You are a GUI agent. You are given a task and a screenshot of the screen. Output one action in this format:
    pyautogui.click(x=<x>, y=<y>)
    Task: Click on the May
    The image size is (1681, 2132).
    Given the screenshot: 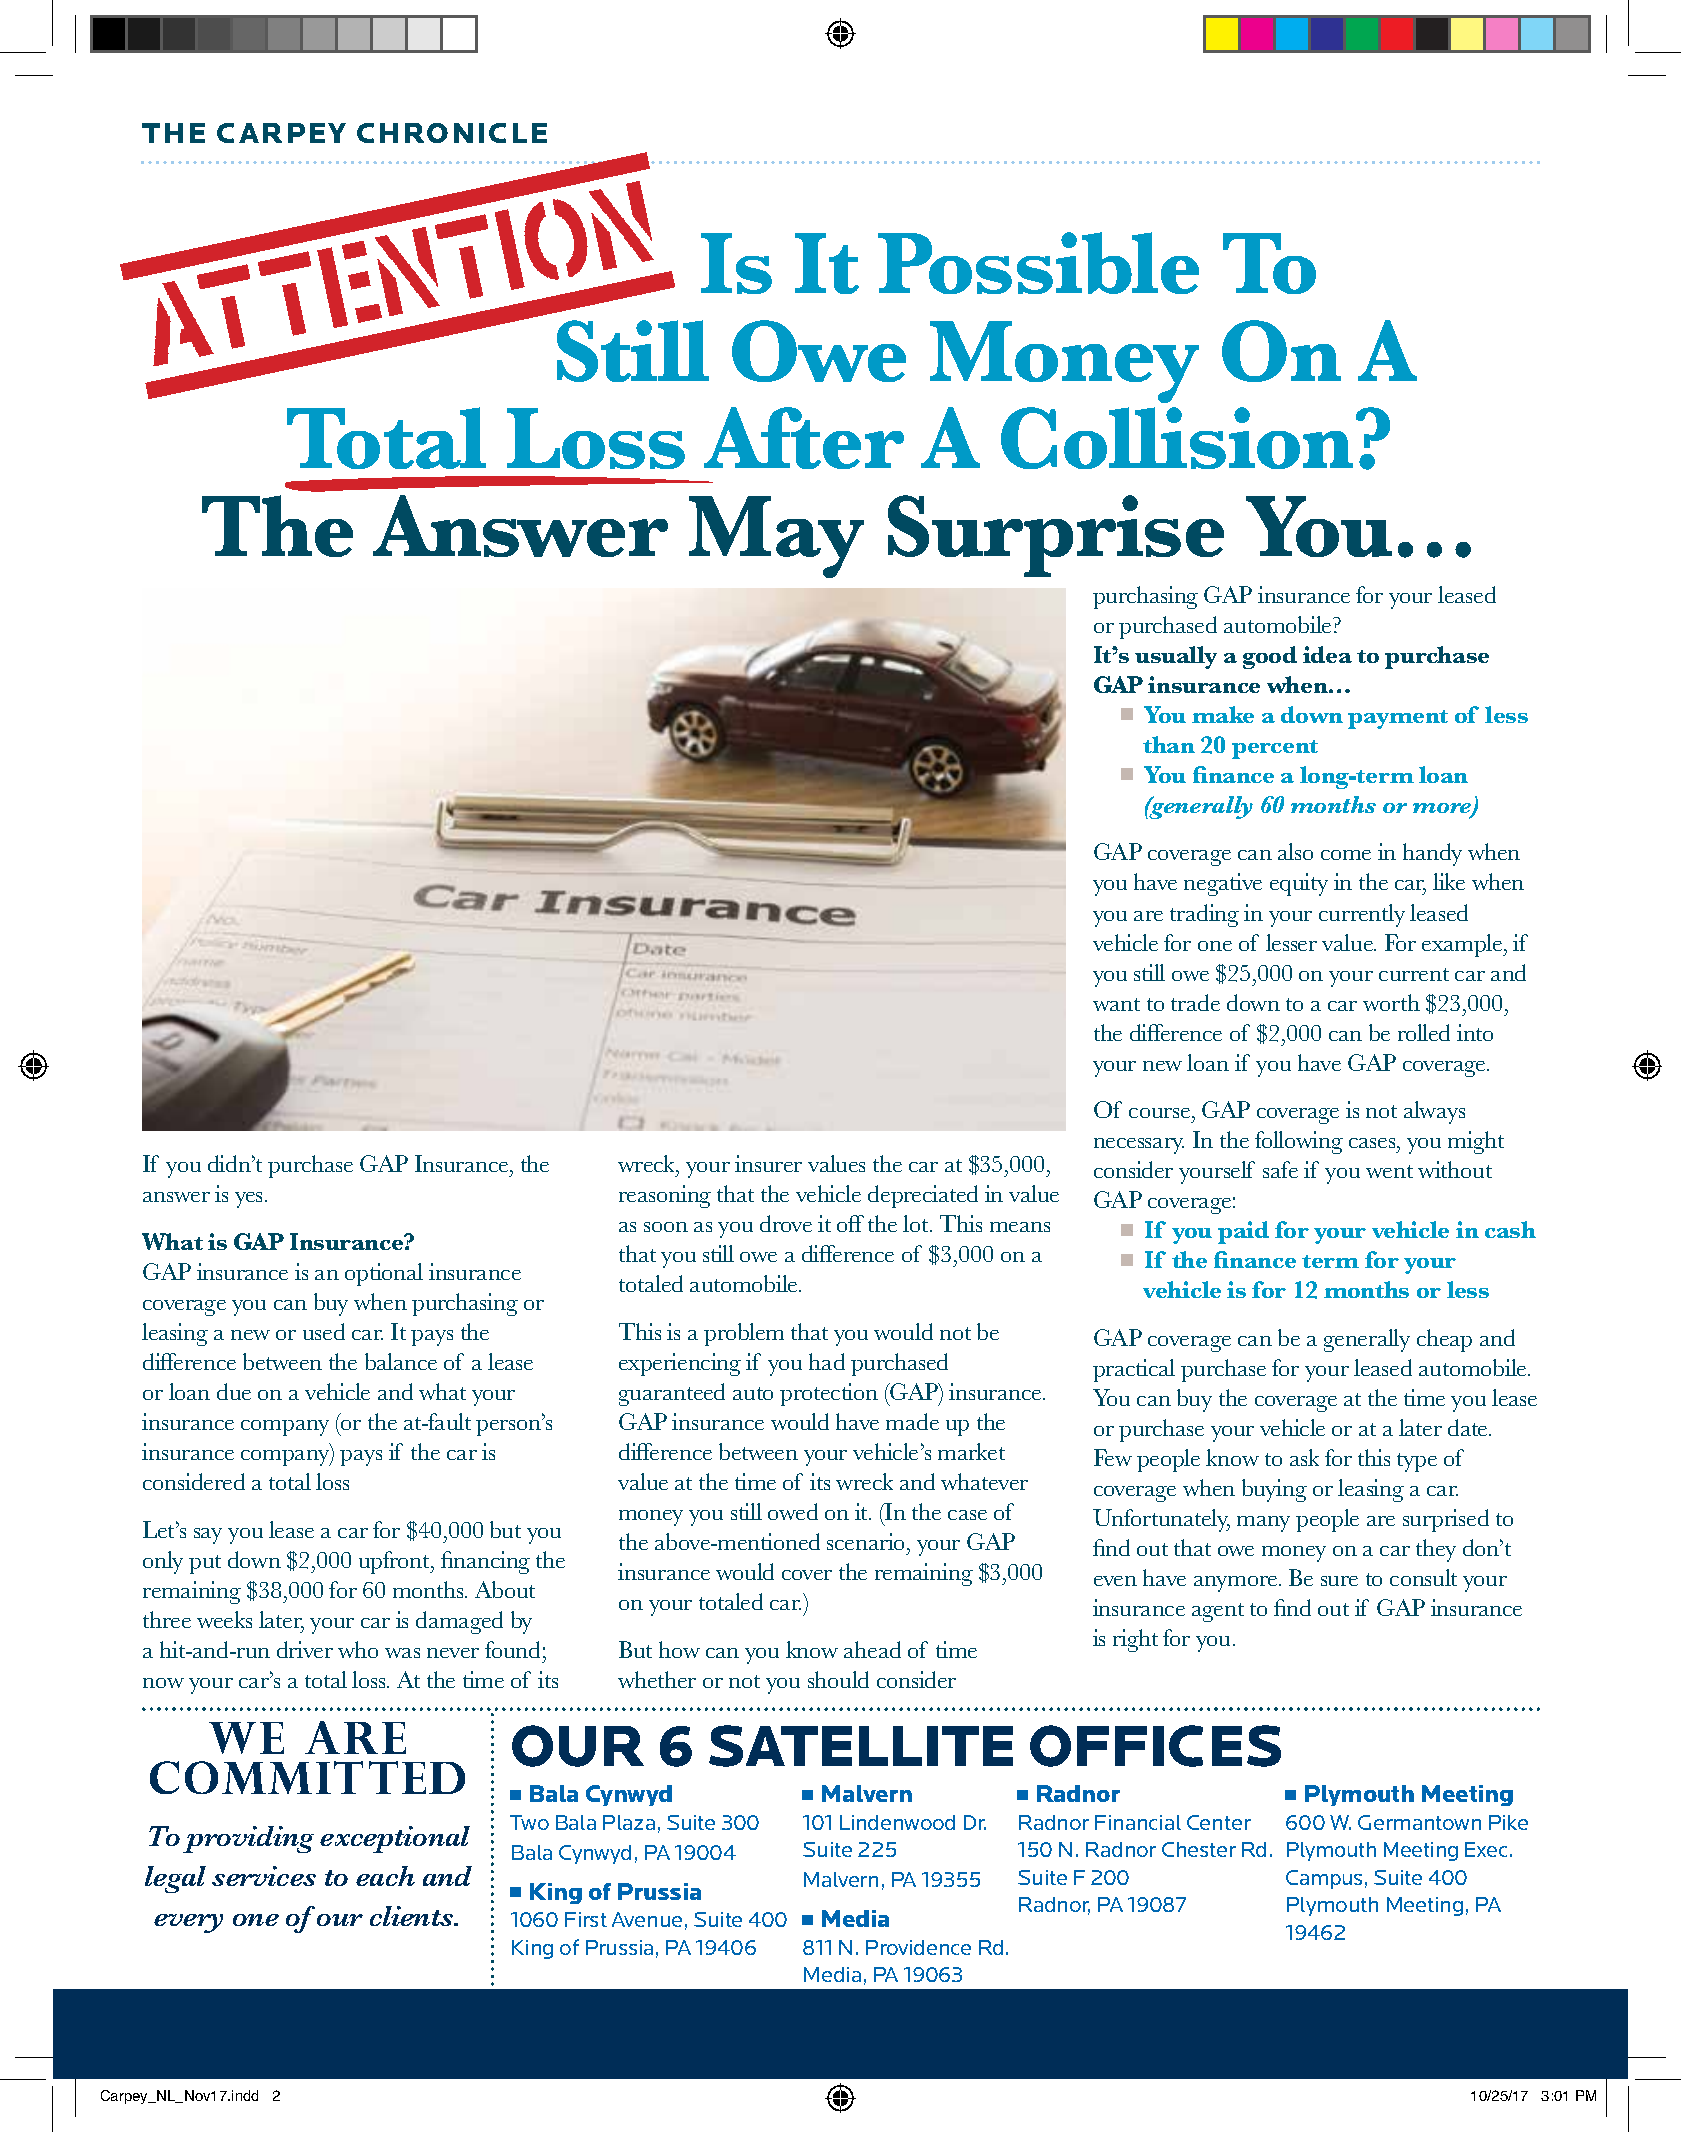 What is the action you would take?
    pyautogui.click(x=776, y=537)
